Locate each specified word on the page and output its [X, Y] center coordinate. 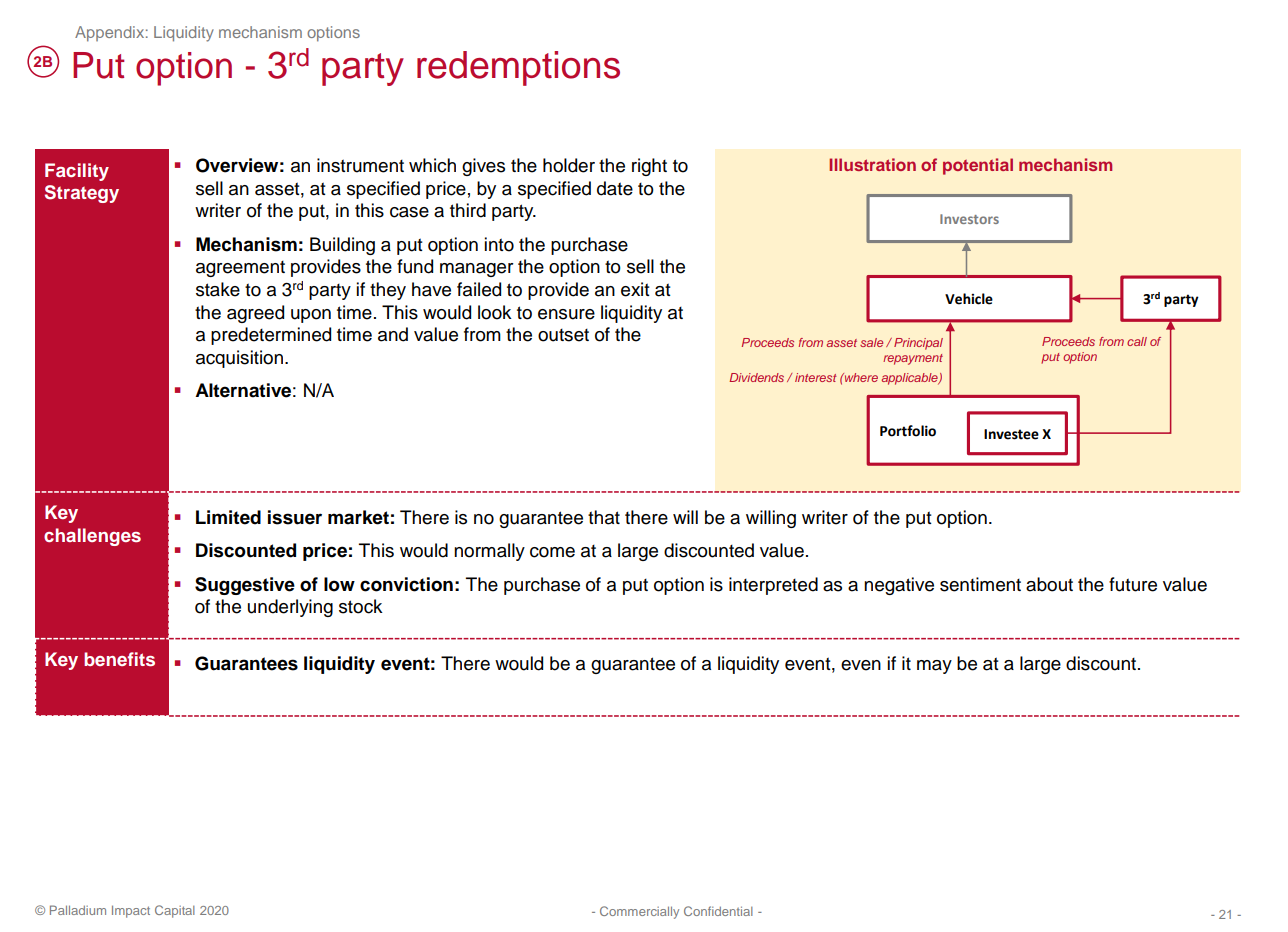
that [604, 517]
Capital [175, 911]
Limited [228, 517]
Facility [77, 172]
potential [978, 166]
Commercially [639, 912]
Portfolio [908, 431]
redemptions [518, 68]
